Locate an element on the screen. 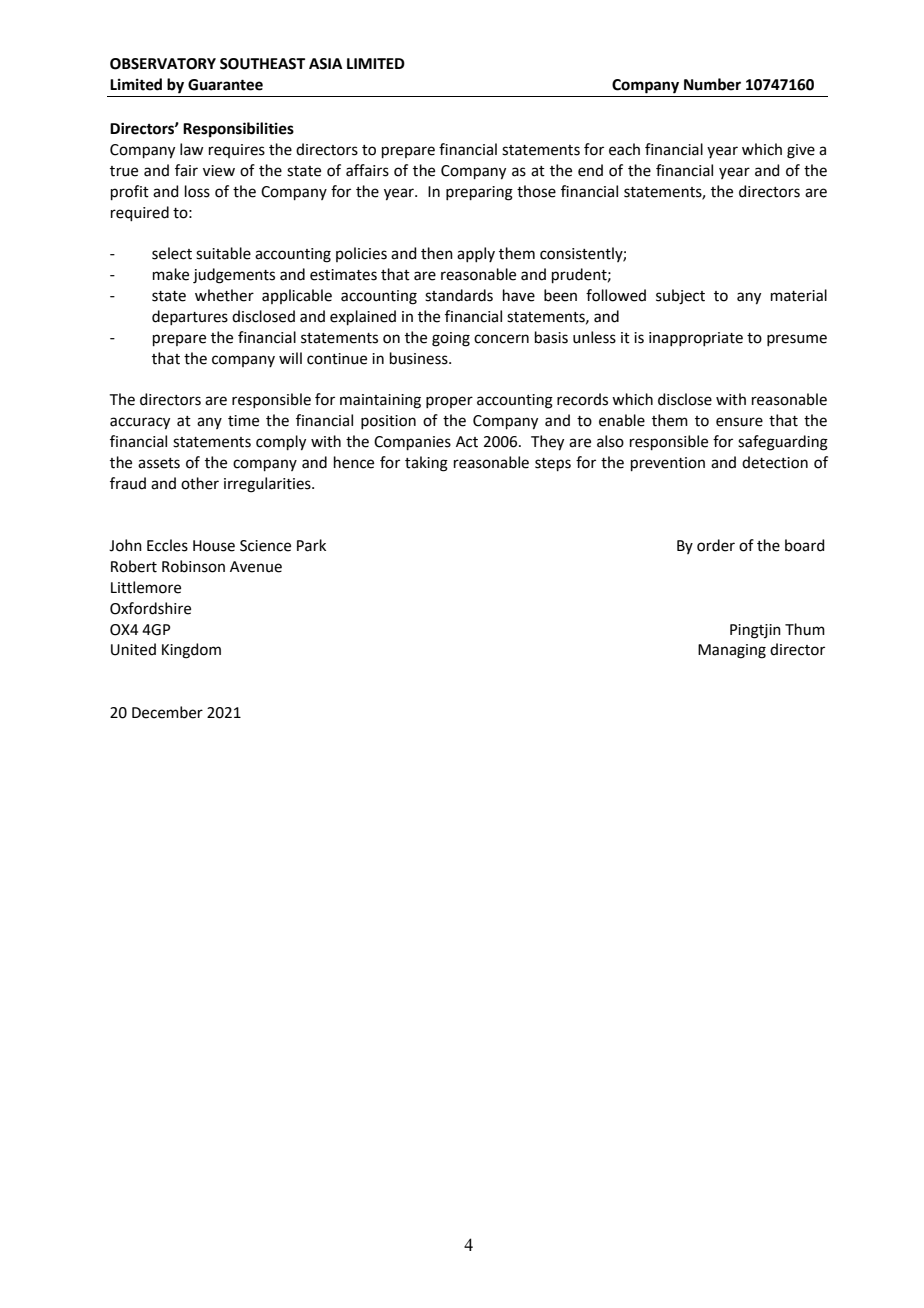 The height and width of the screenshot is (1308, 924). suitable is located at coordinates (223, 253).
